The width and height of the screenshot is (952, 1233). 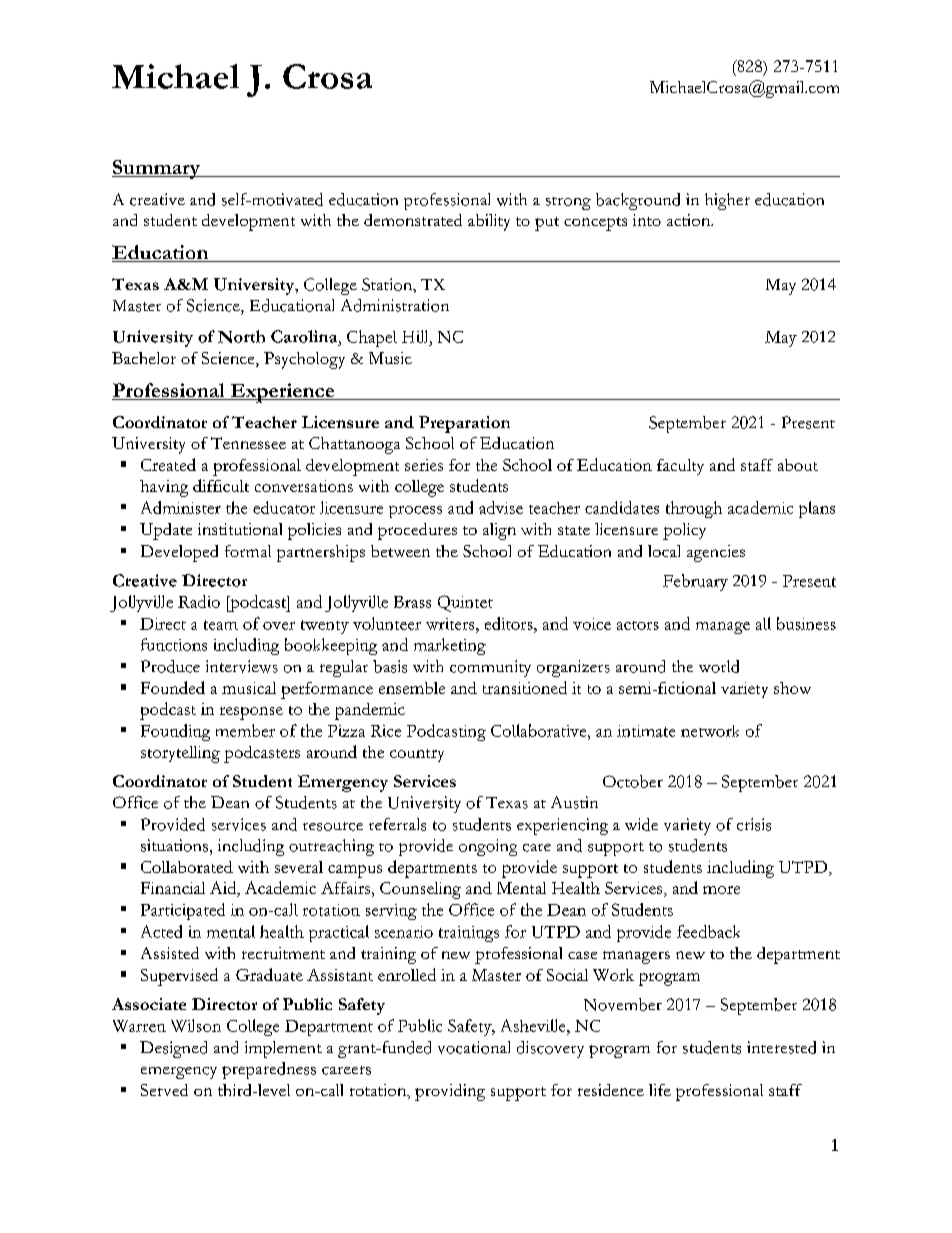 What do you see at coordinates (451, 624) in the screenshot?
I see `writers` at bounding box center [451, 624].
